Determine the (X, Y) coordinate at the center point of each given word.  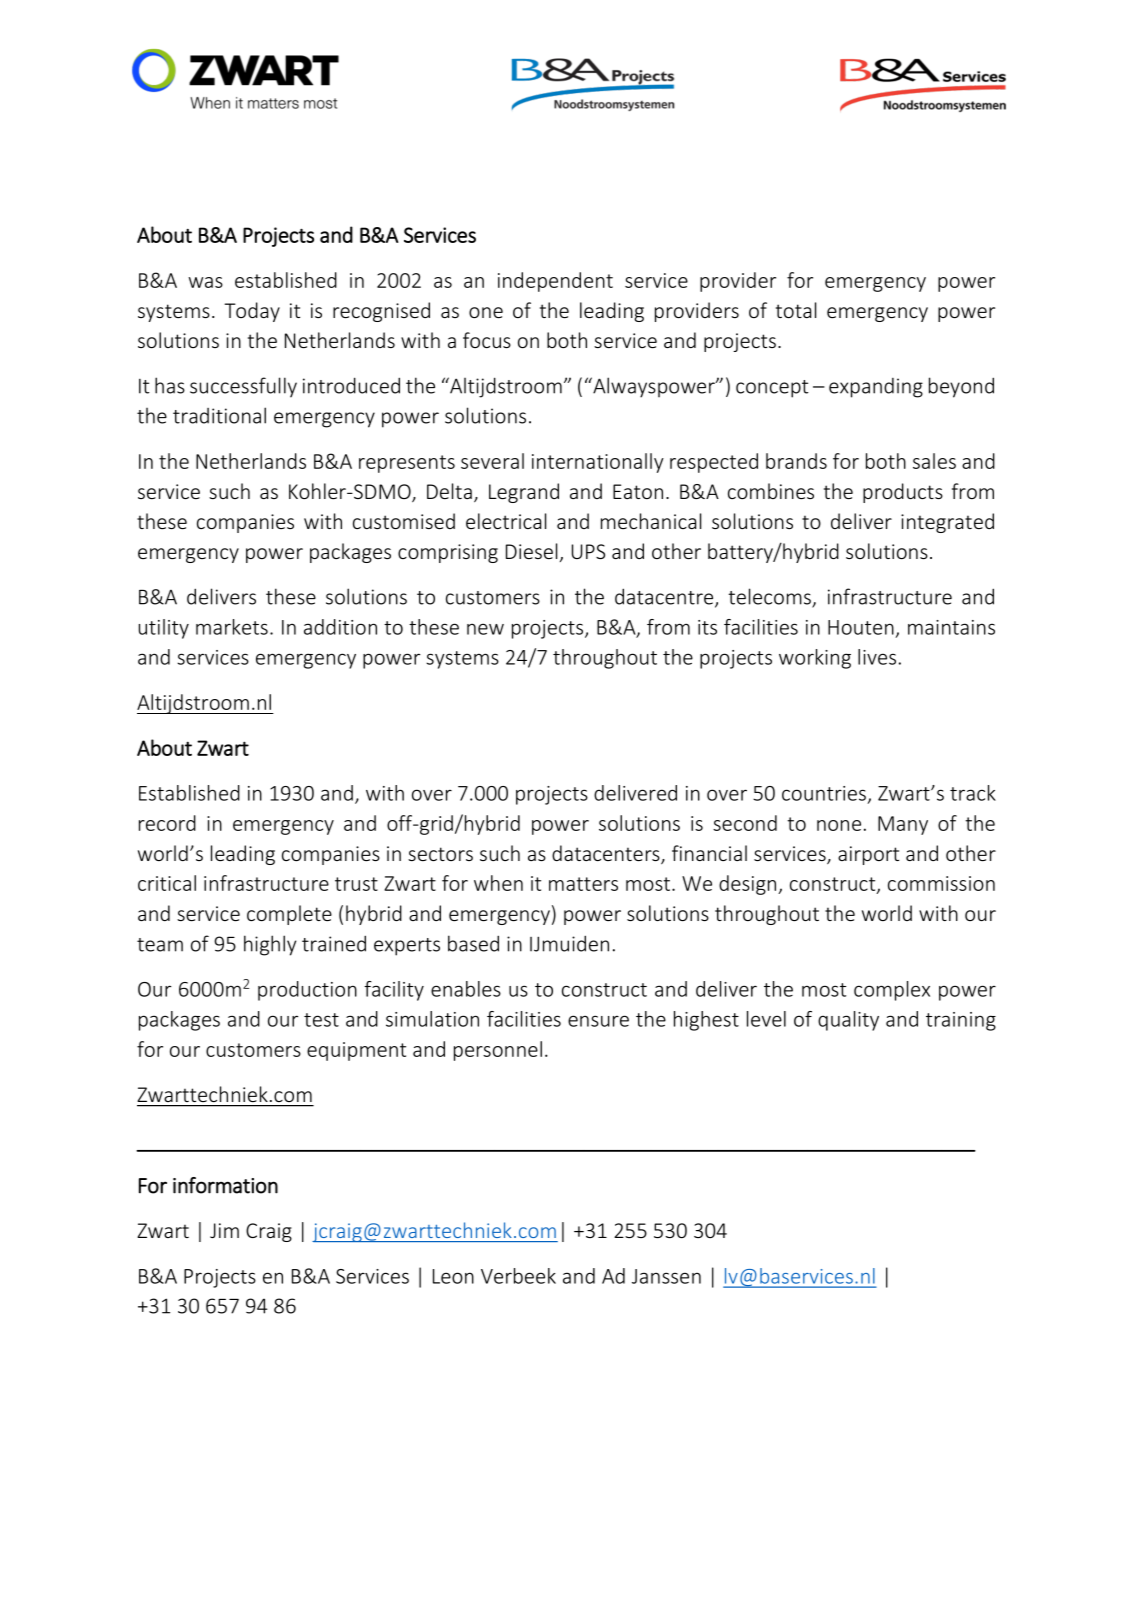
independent (555, 282)
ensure (598, 1021)
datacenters (607, 854)
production (307, 991)
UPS (588, 551)
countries (824, 793)
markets (232, 627)
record (167, 823)
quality (848, 1021)
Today (252, 312)
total (796, 310)
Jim (224, 1230)
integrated (947, 523)
